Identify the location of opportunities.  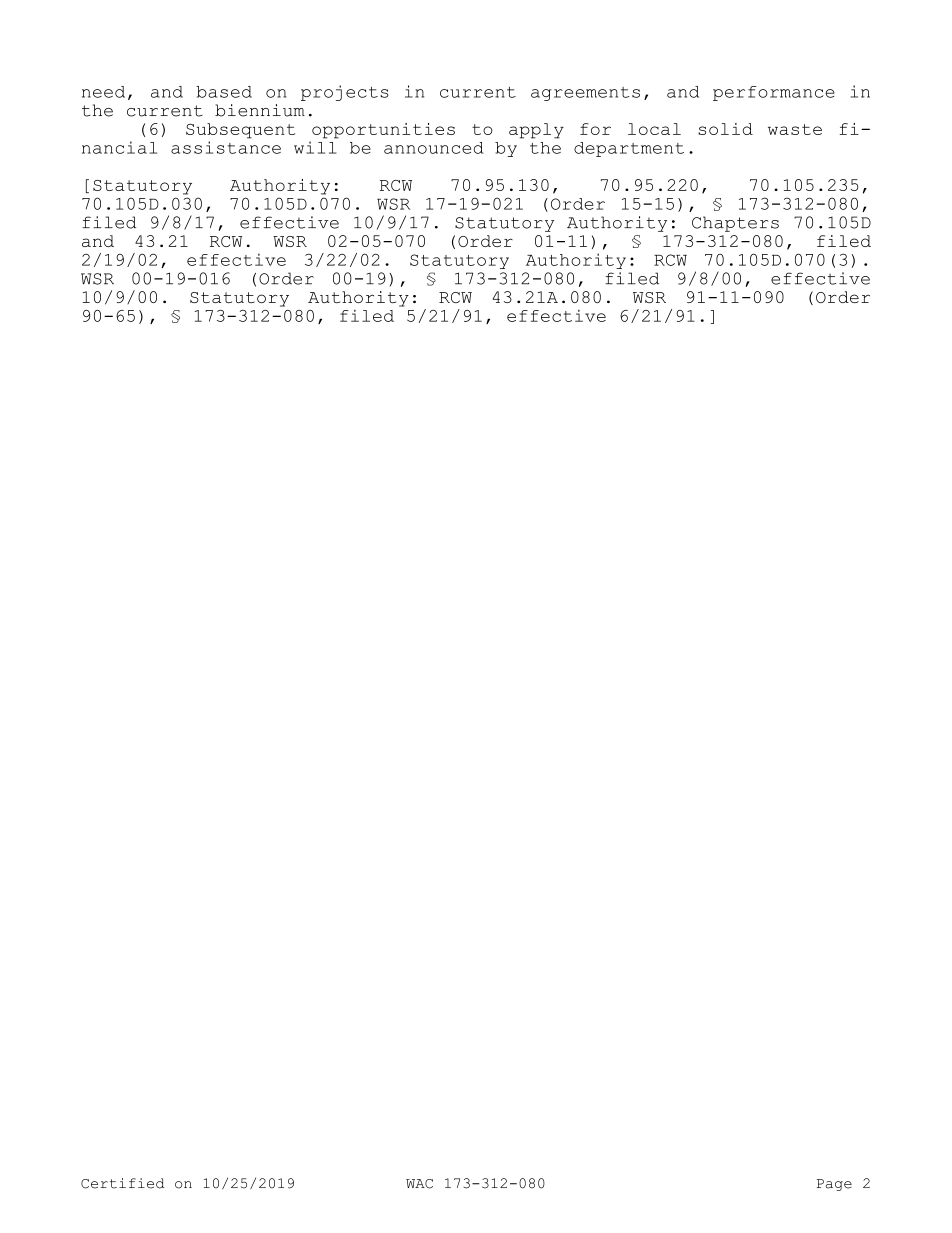
(383, 131).
